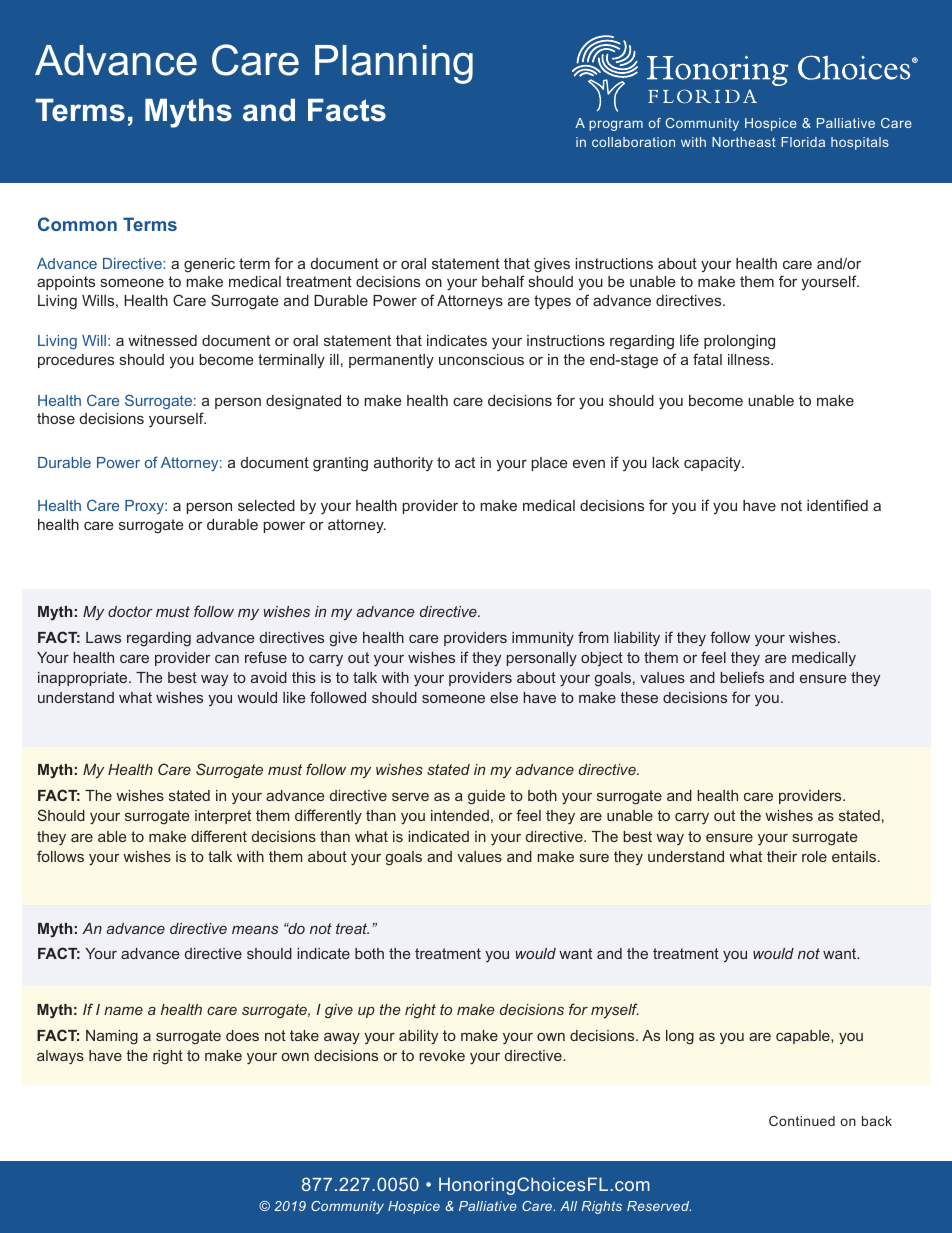  I want to click on Florida, so click(803, 142).
